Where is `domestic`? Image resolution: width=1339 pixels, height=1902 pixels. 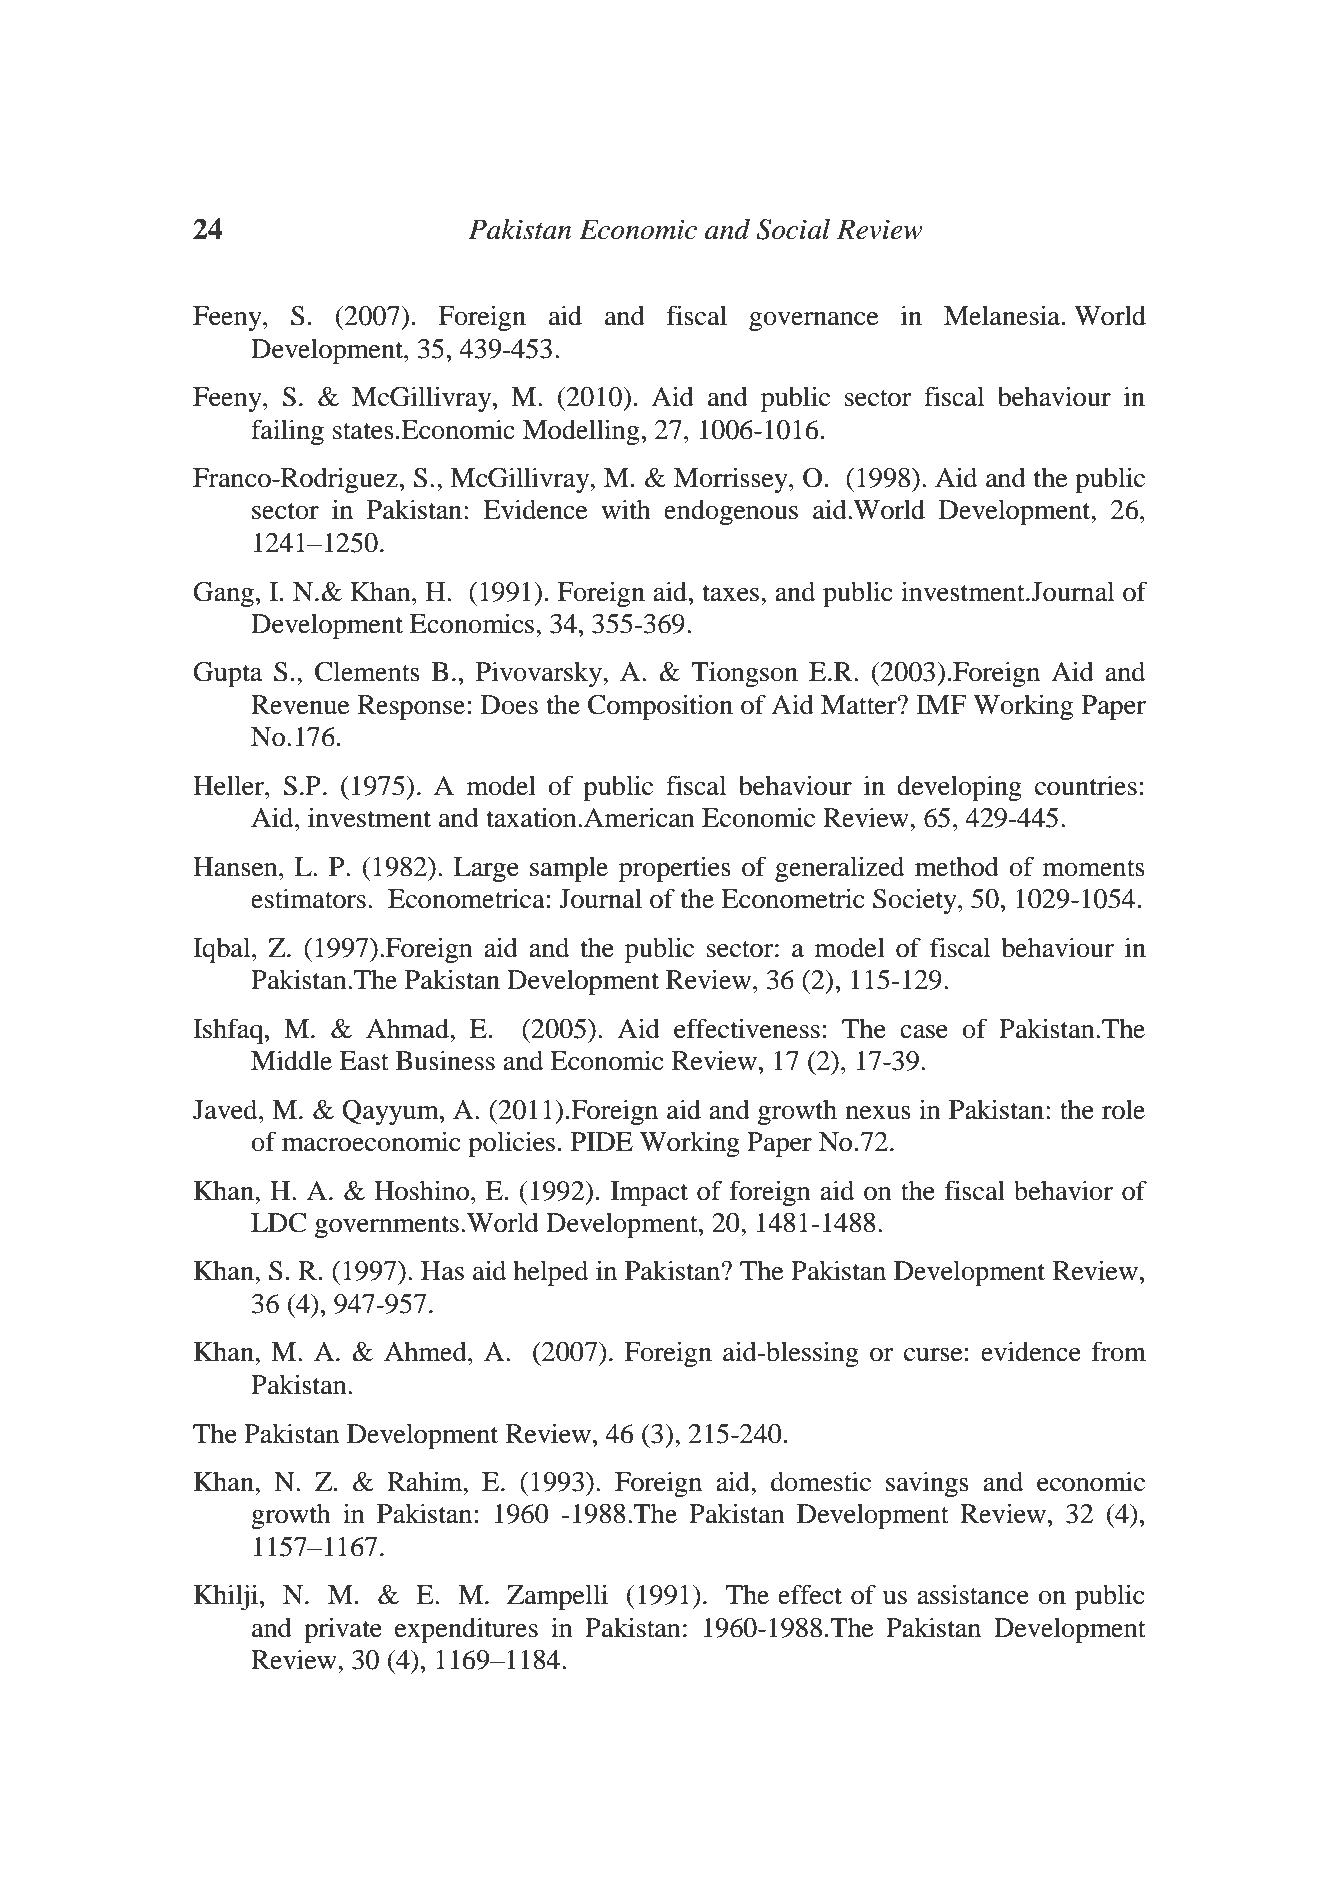
domestic is located at coordinates (821, 1481).
